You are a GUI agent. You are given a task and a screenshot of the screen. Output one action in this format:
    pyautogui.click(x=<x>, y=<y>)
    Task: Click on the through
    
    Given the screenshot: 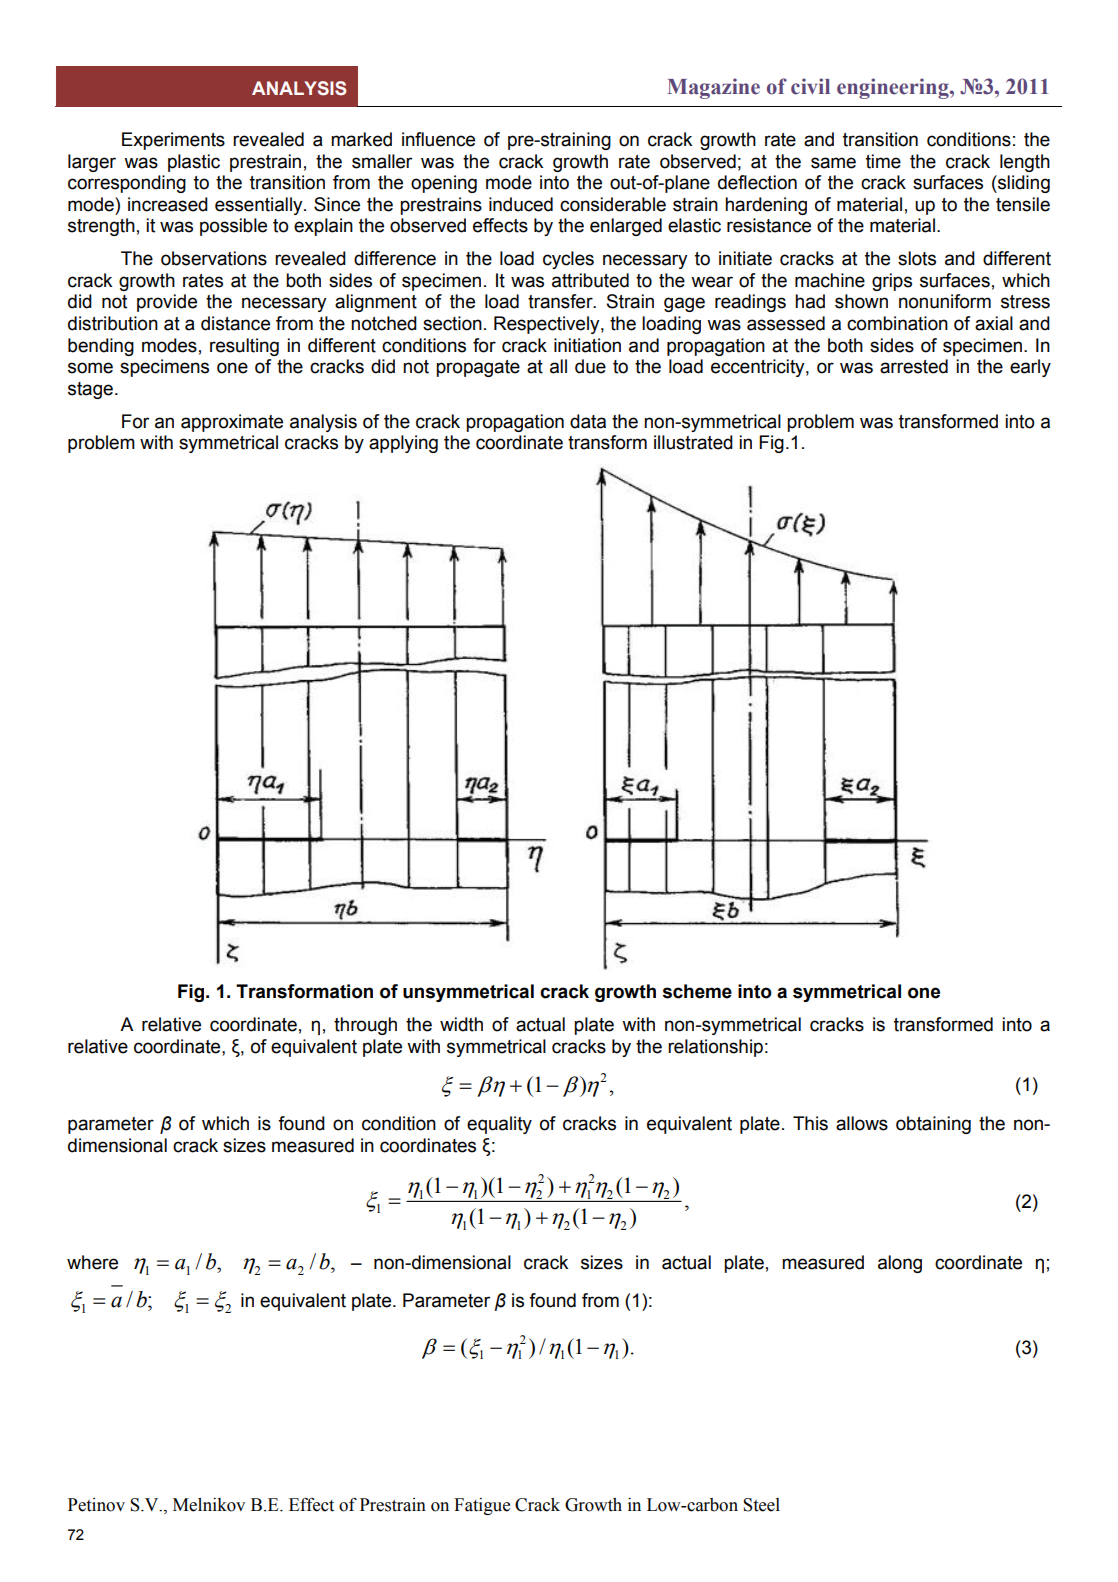 What is the action you would take?
    pyautogui.click(x=365, y=1026)
